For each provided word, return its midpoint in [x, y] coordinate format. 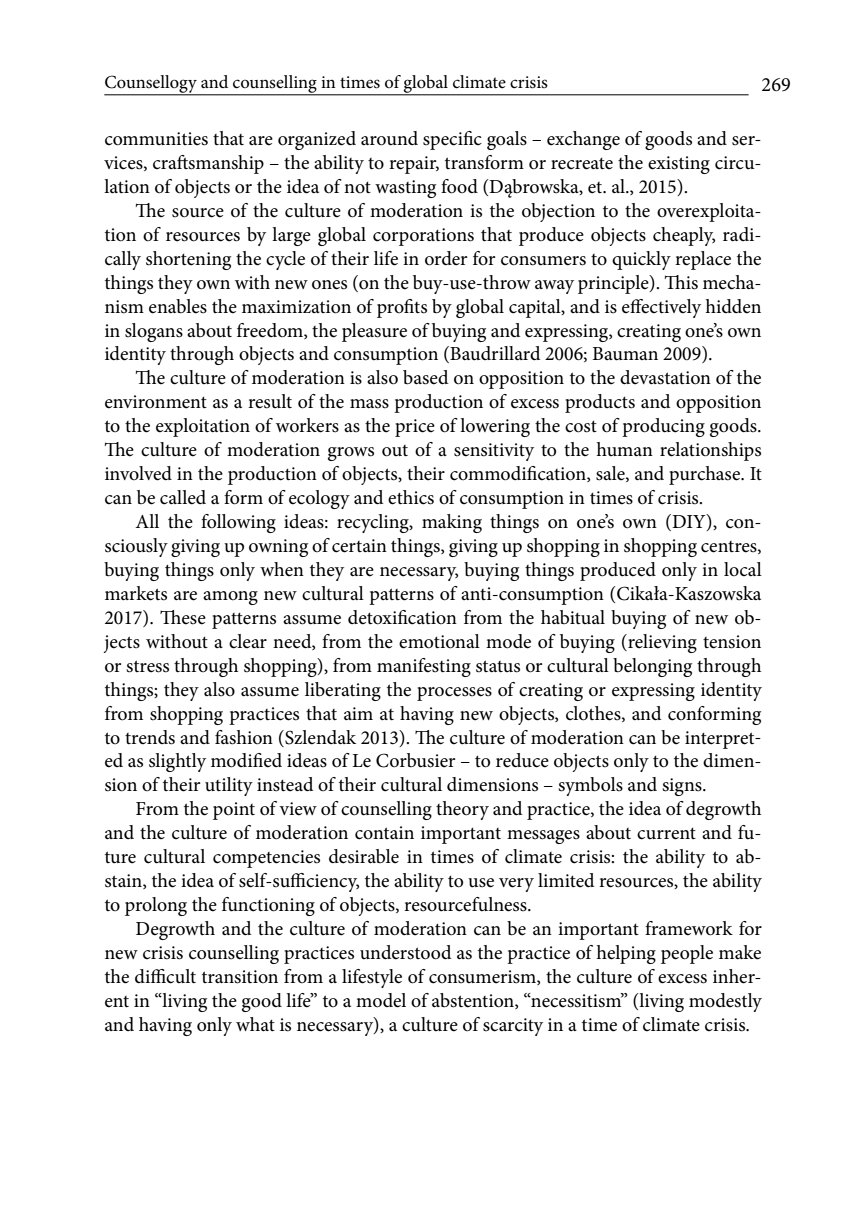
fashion [244, 737]
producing [663, 427]
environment [156, 402]
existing [679, 165]
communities [156, 139]
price [415, 428]
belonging [652, 667]
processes [454, 694]
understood [405, 952]
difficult [165, 976]
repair [414, 165]
